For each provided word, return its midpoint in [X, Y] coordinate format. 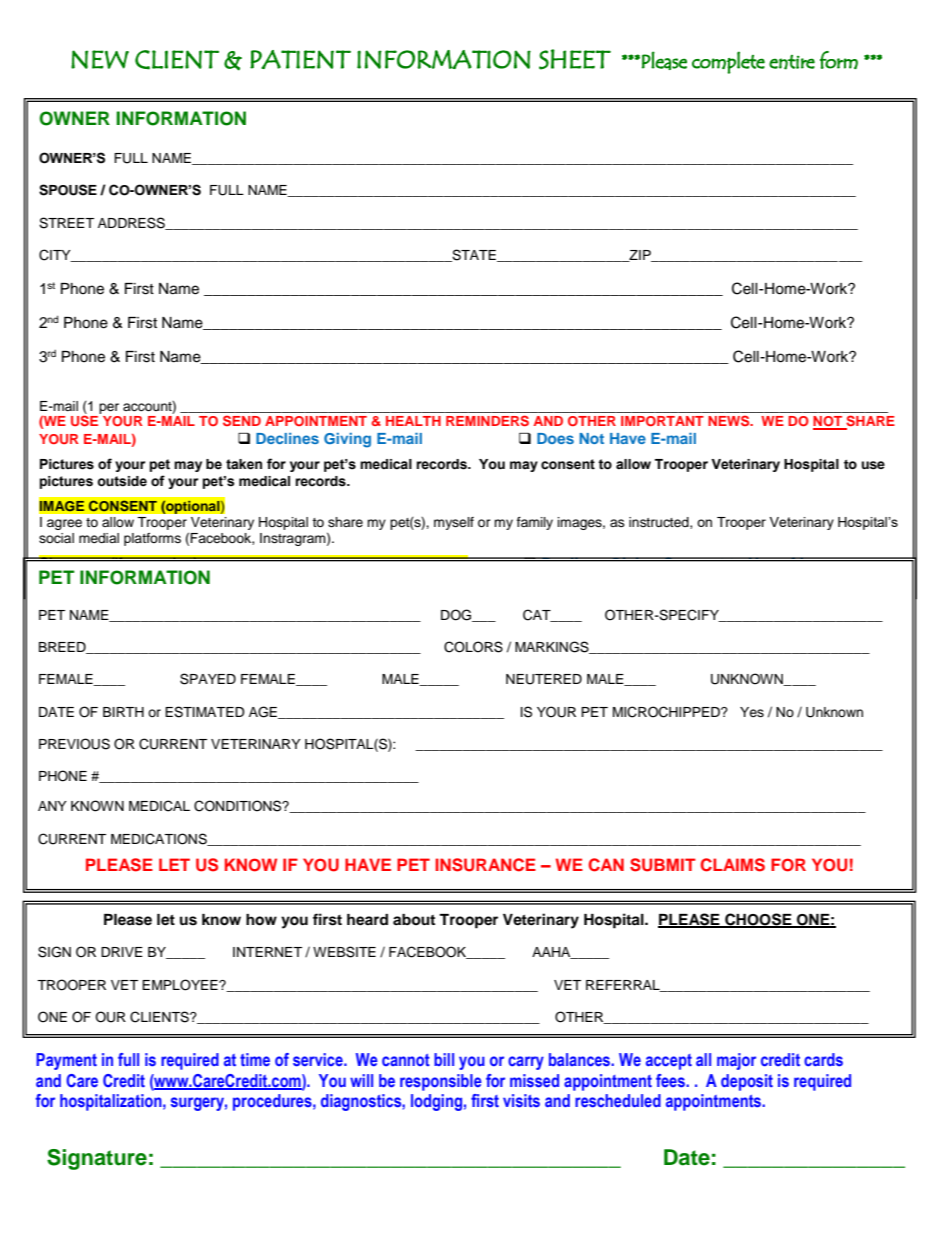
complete [728, 62]
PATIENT [300, 59]
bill [444, 1059]
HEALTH [413, 421]
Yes [752, 712]
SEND [242, 420]
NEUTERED [544, 679]
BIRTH [123, 712]
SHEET [575, 59]
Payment [66, 1061]
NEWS [730, 420]
